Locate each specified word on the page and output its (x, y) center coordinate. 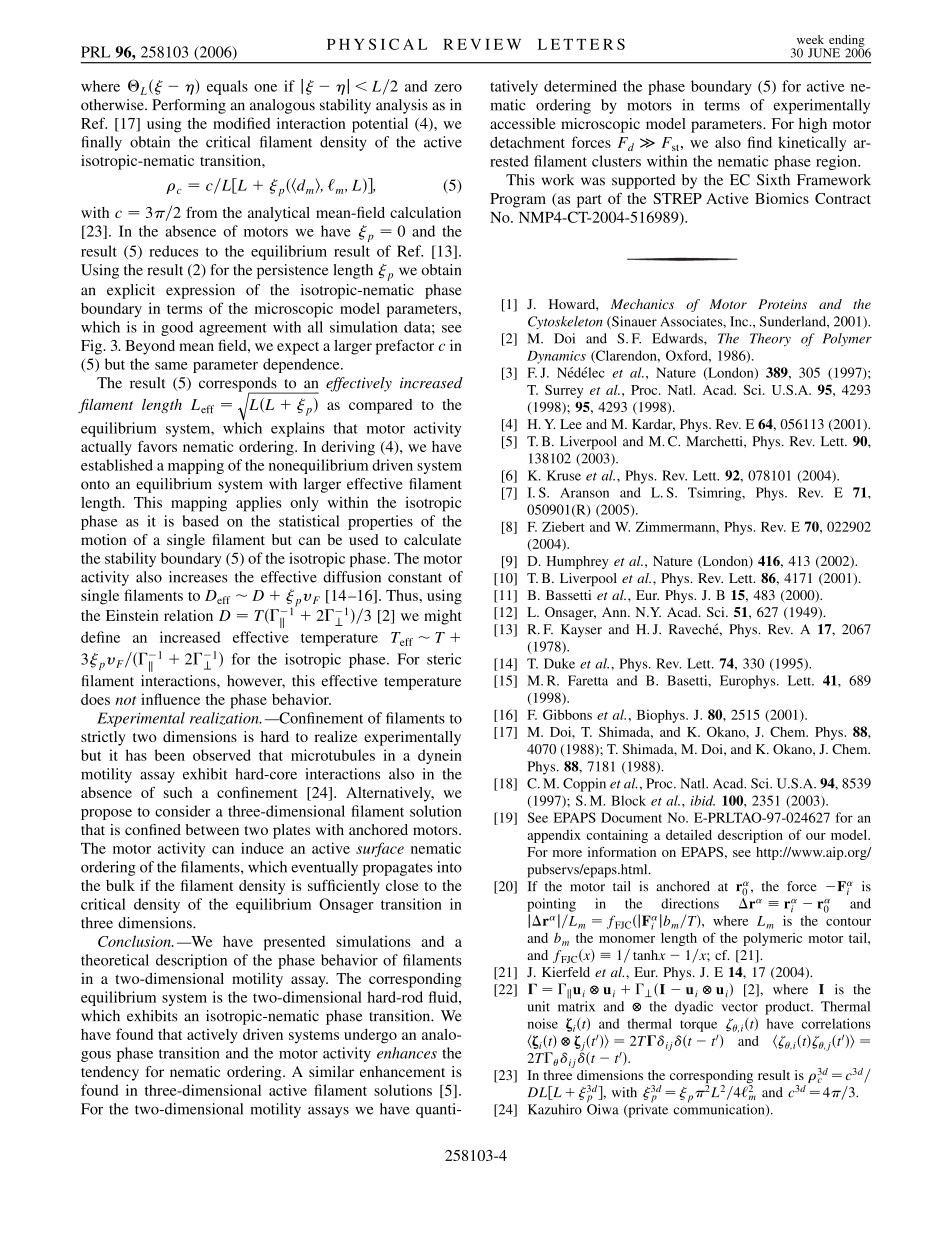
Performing (189, 106)
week (810, 39)
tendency (110, 1073)
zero (448, 88)
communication (720, 1109)
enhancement (402, 1071)
